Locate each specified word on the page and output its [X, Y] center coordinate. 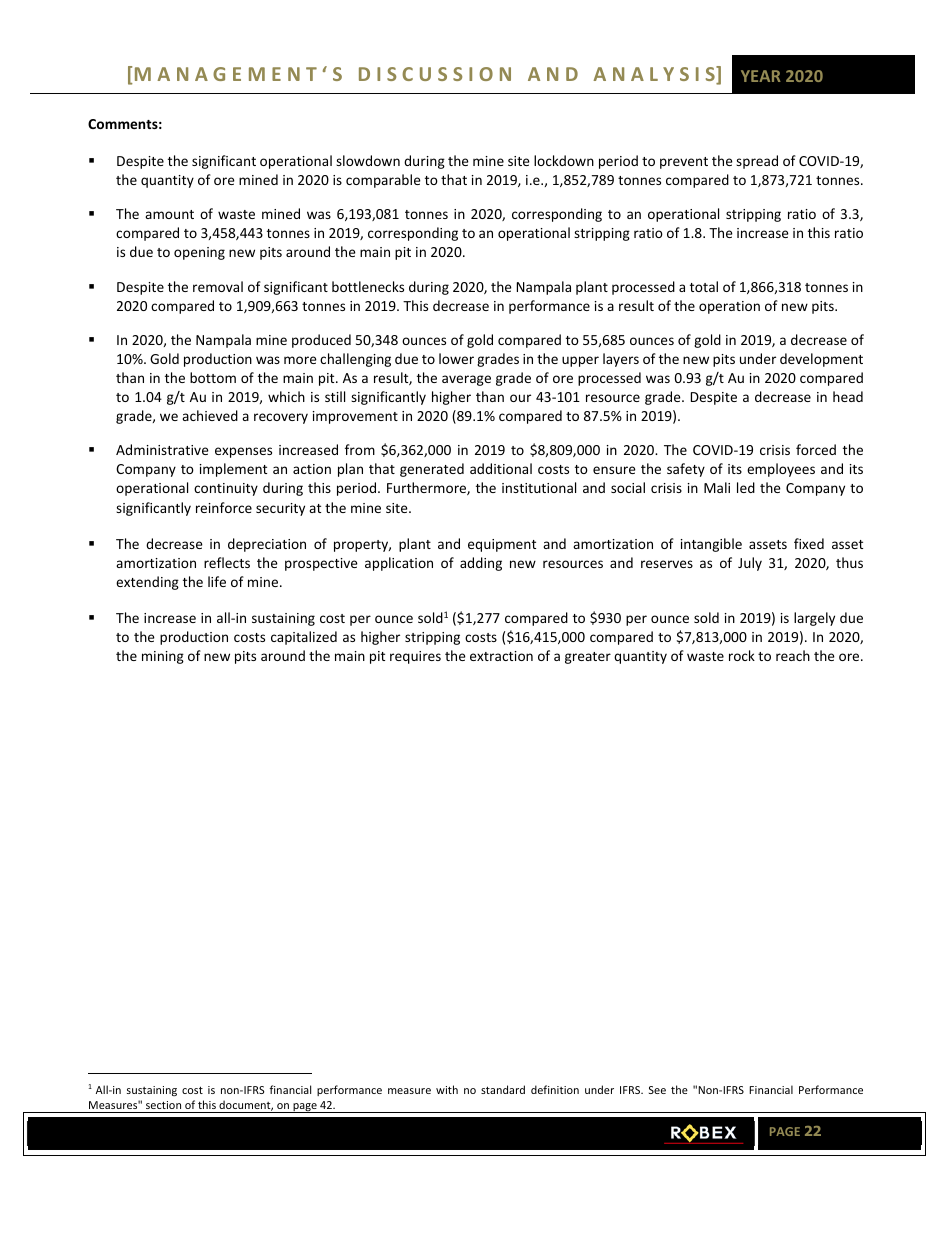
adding [481, 564]
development [821, 360]
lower [456, 358]
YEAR [761, 76]
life [217, 581]
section [163, 1105]
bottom [213, 377]
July [750, 564]
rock [742, 655]
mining [163, 657]
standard [503, 1089]
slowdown [368, 160]
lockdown [564, 160]
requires [415, 657]
